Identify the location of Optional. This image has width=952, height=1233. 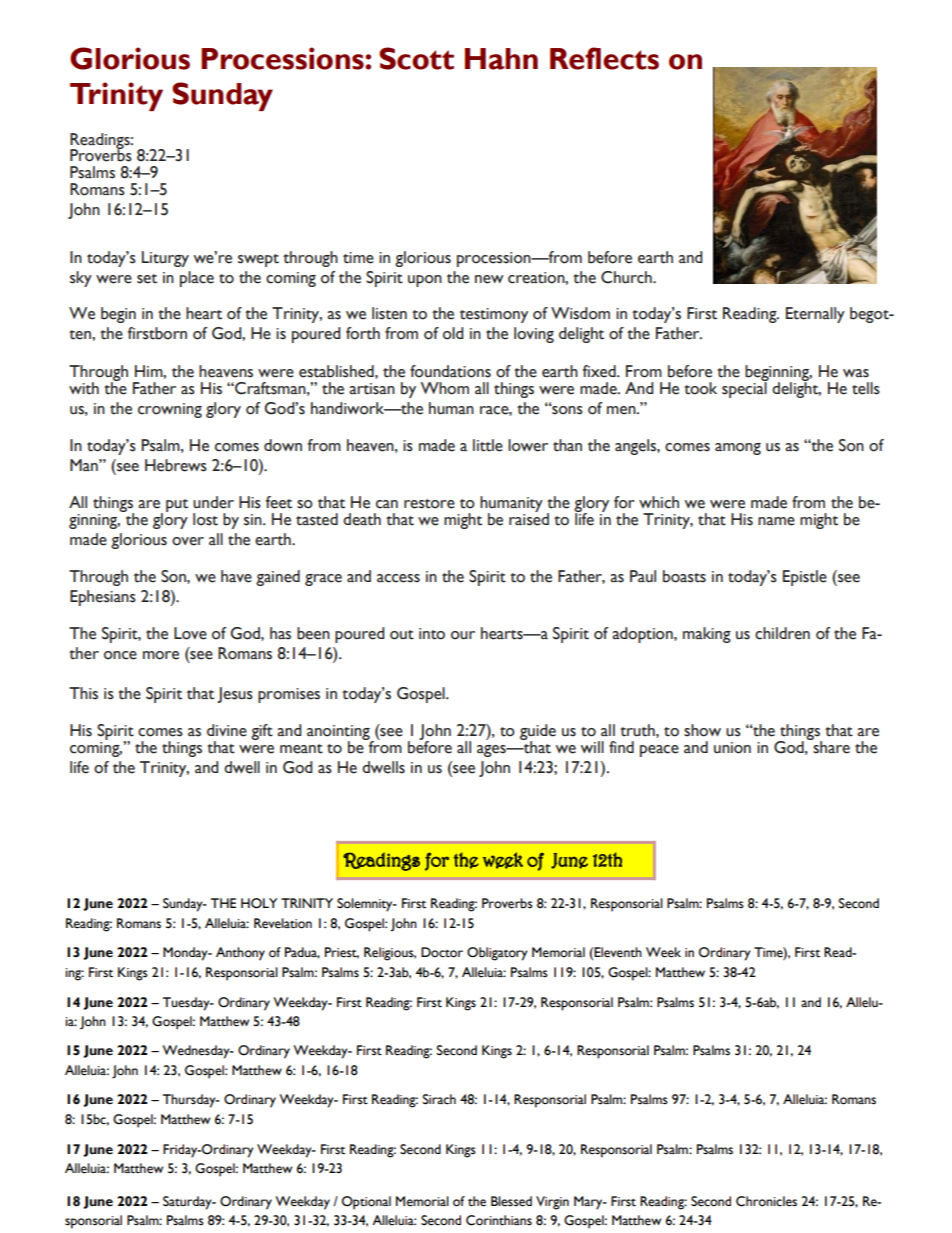
(366, 1203).
